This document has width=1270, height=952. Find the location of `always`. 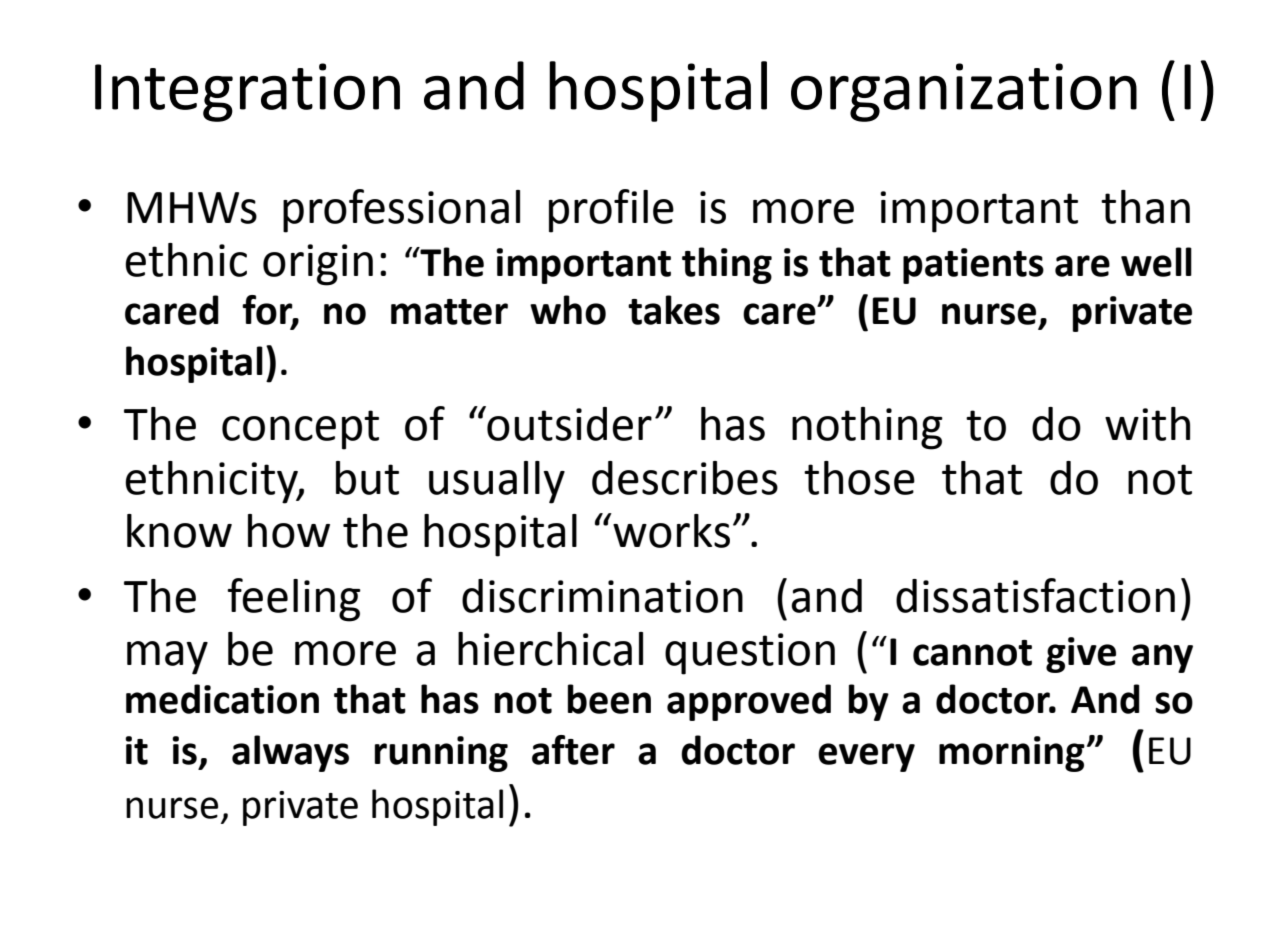

always is located at coordinates (290, 753).
